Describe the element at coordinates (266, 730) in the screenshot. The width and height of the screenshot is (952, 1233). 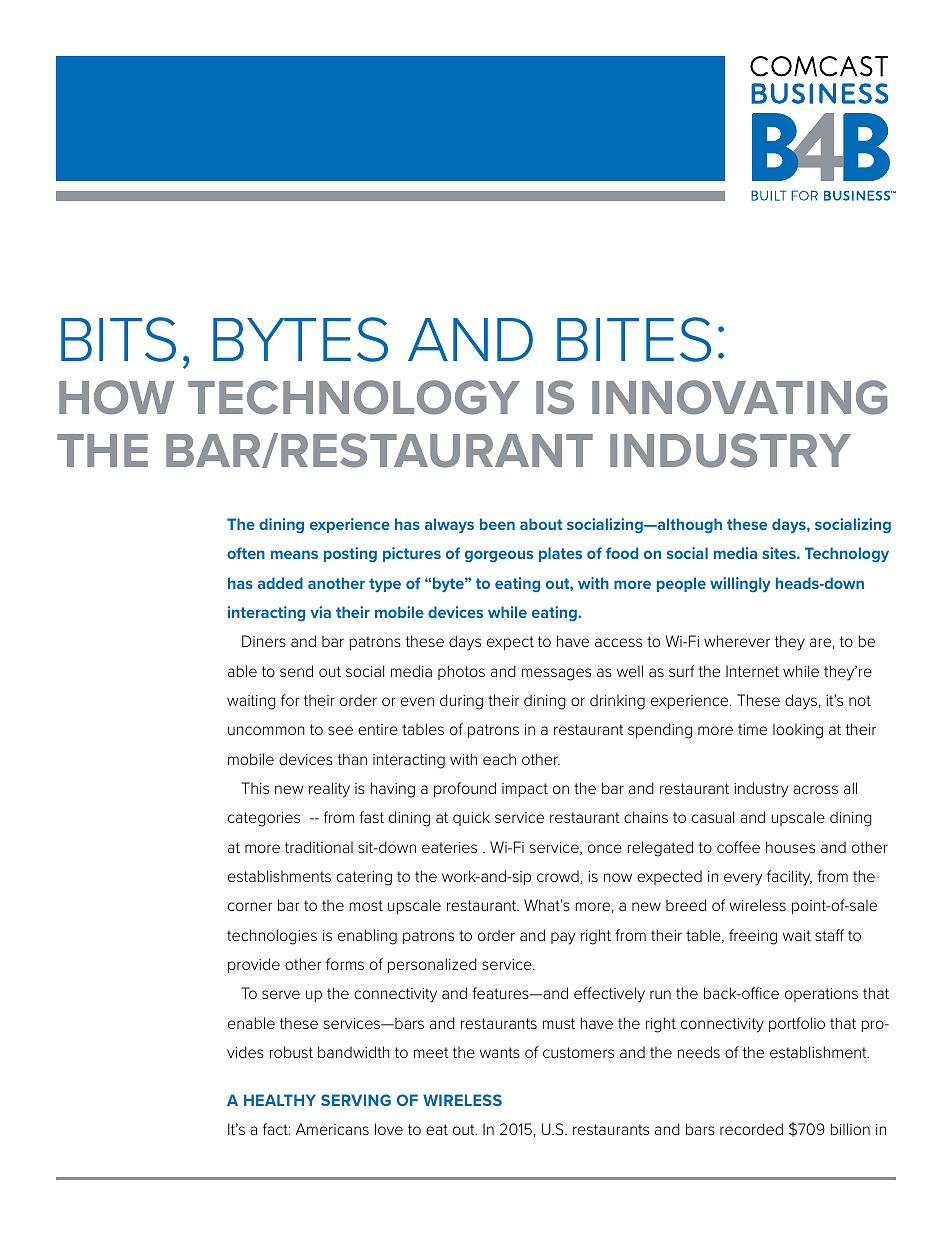
I see `uncommon` at that location.
